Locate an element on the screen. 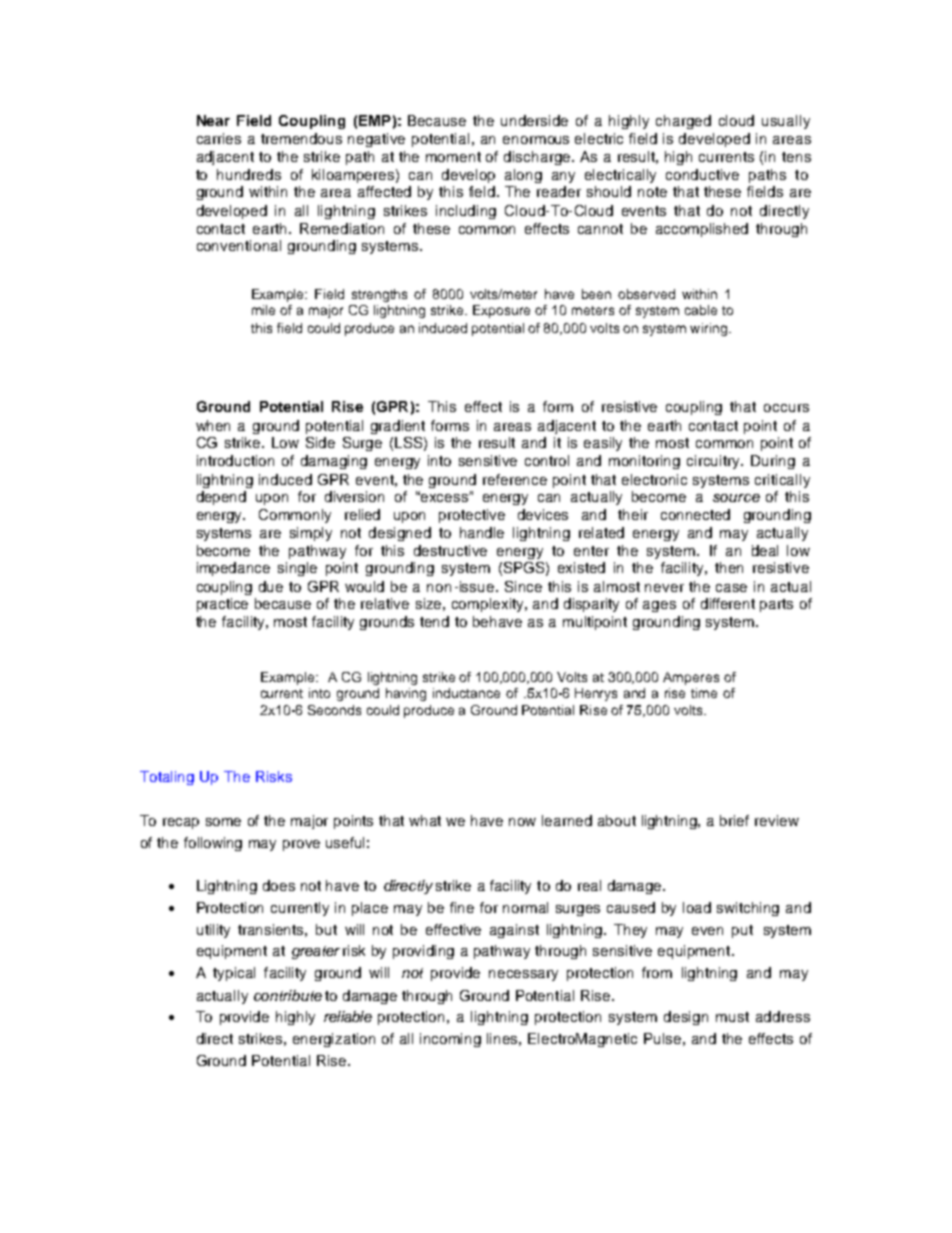 The width and height of the screenshot is (952, 1233). case is located at coordinates (731, 588).
